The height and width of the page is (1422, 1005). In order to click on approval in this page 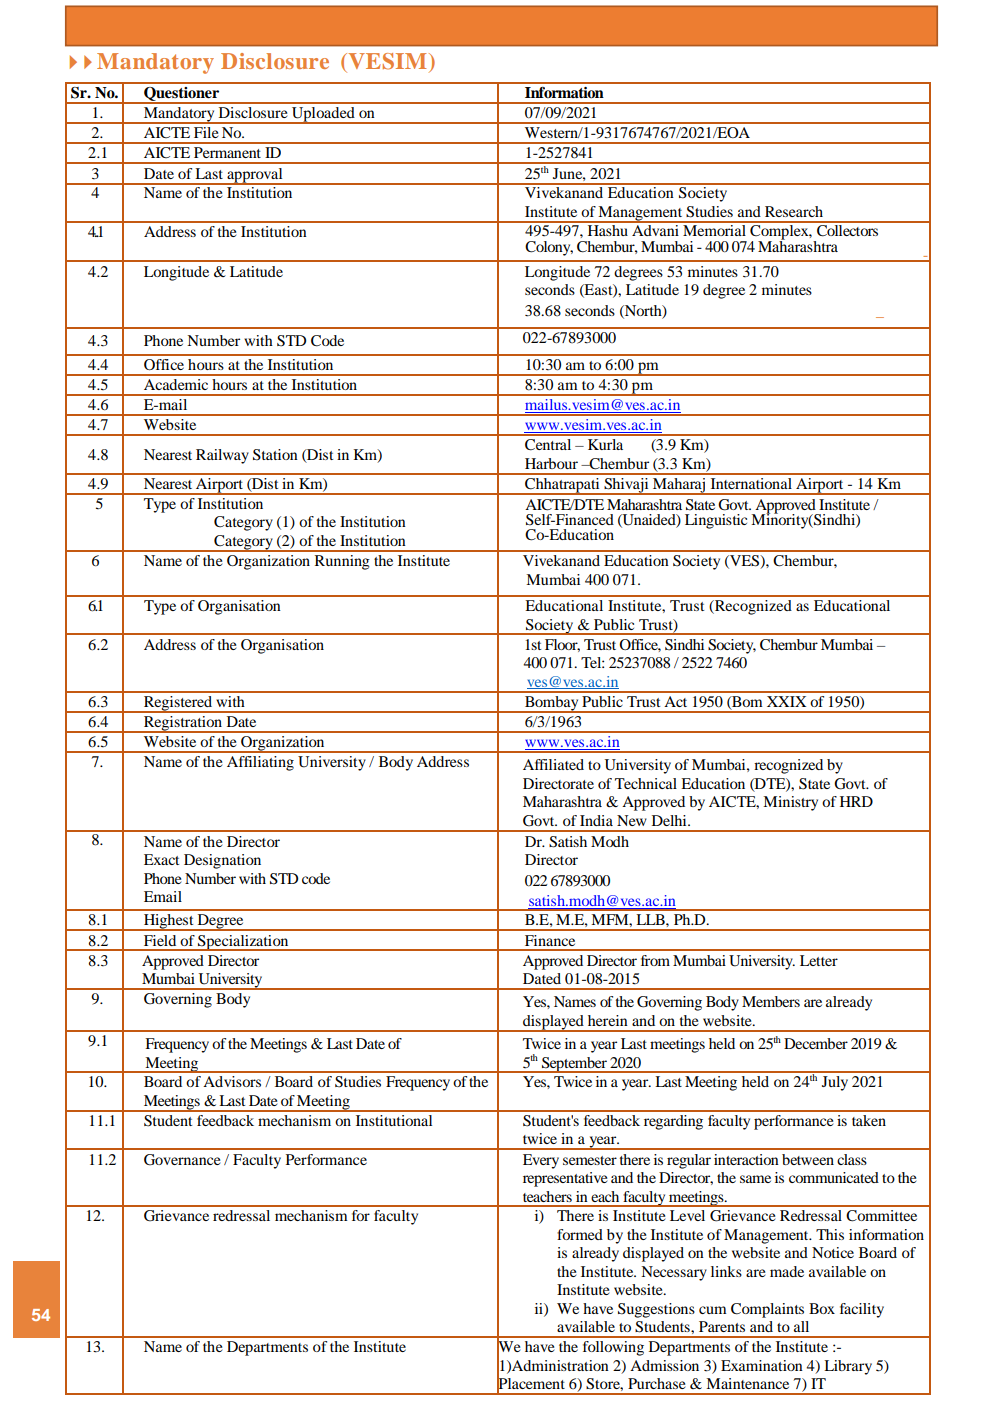, I will do `click(255, 176)`.
